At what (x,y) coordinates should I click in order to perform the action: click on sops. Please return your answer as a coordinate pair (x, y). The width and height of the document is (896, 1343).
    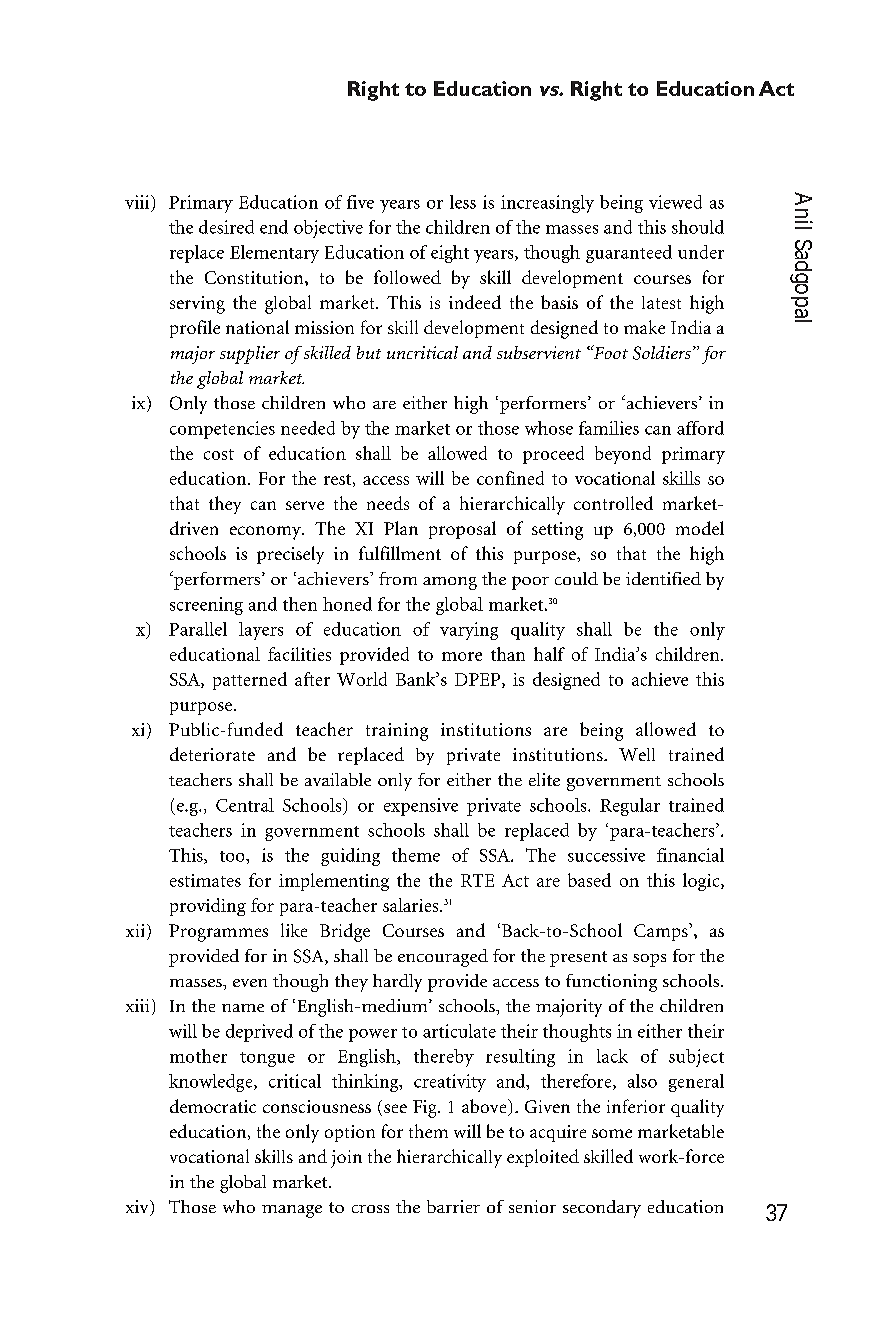
    Looking at the image, I should click on (649, 960).
